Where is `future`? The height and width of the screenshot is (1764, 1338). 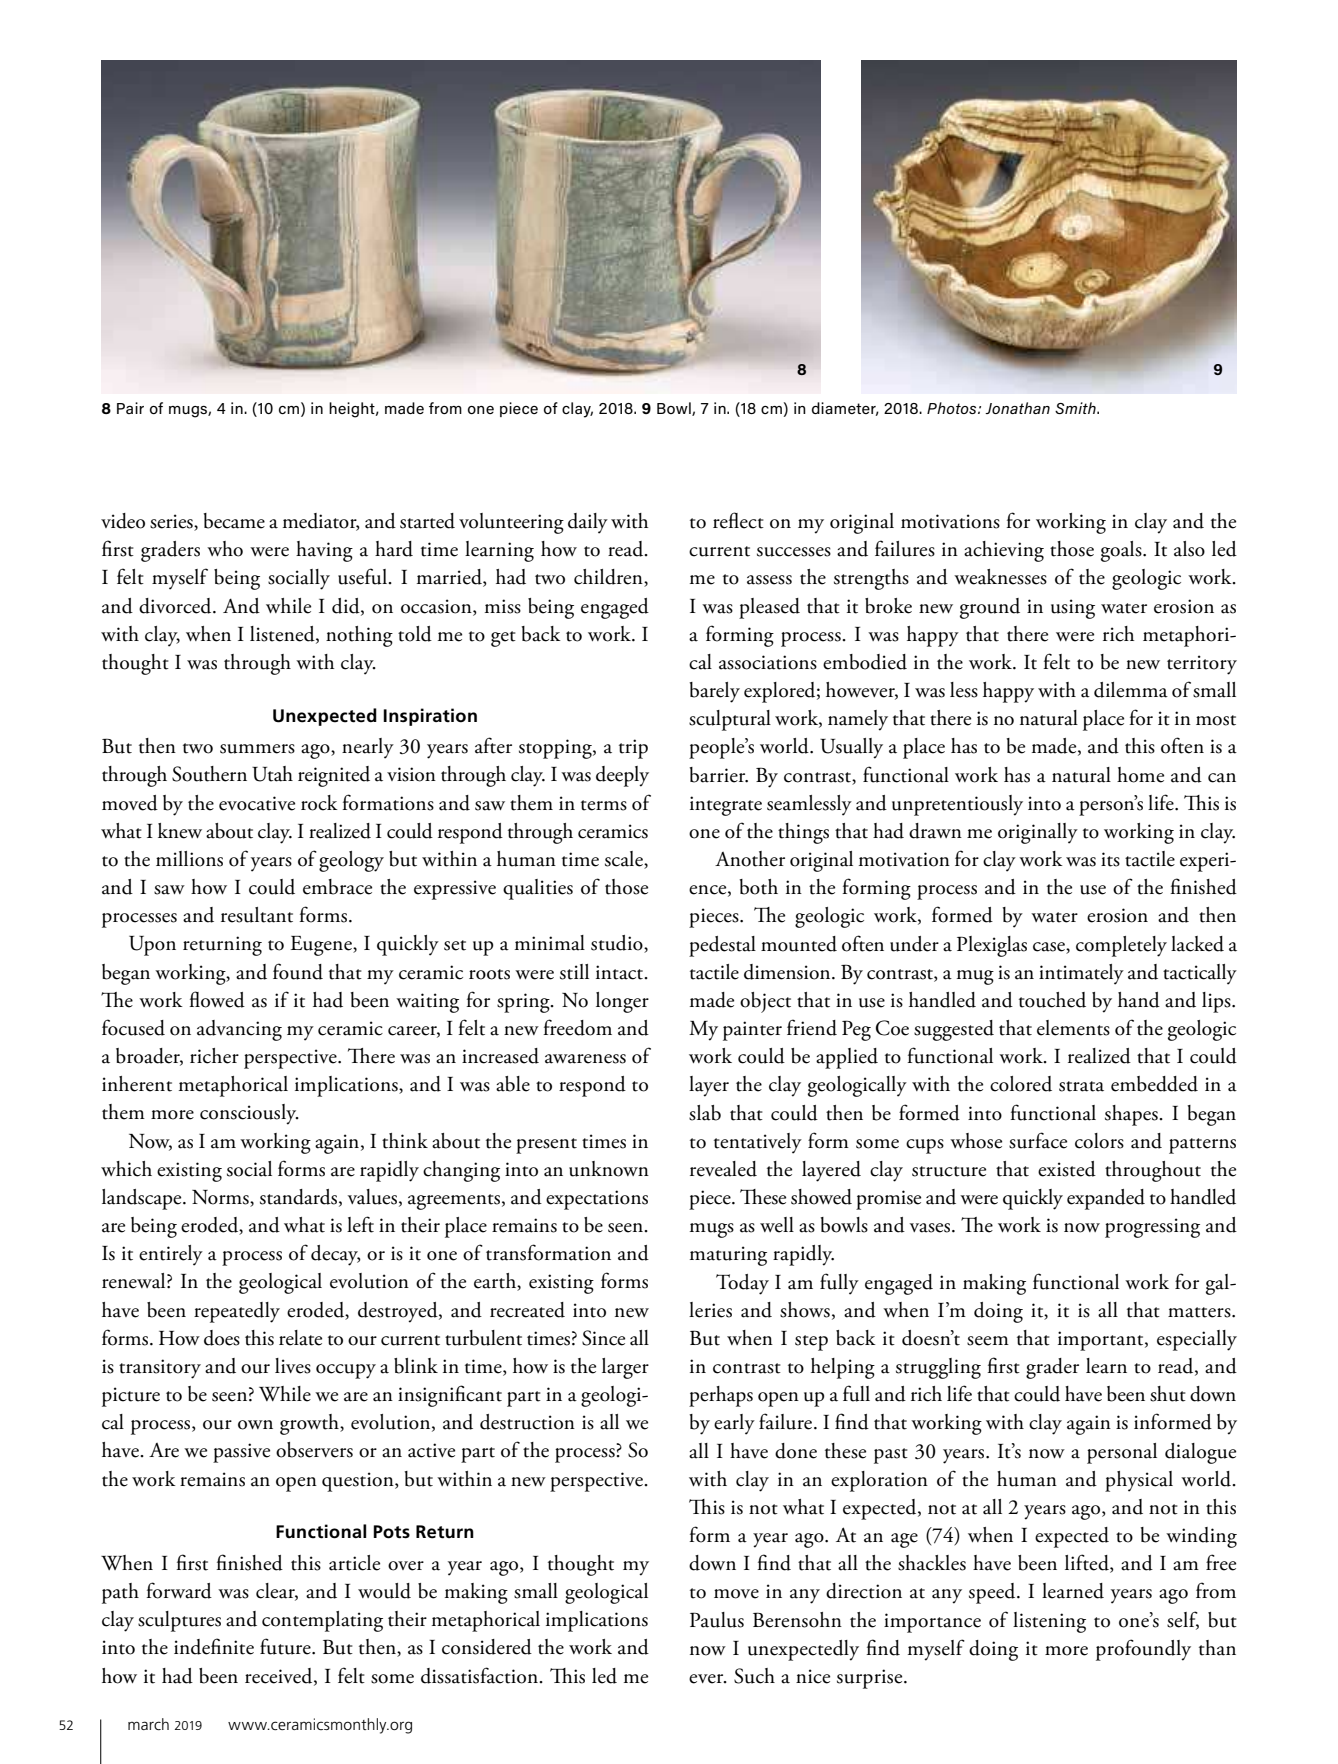
future is located at coordinates (286, 1646).
